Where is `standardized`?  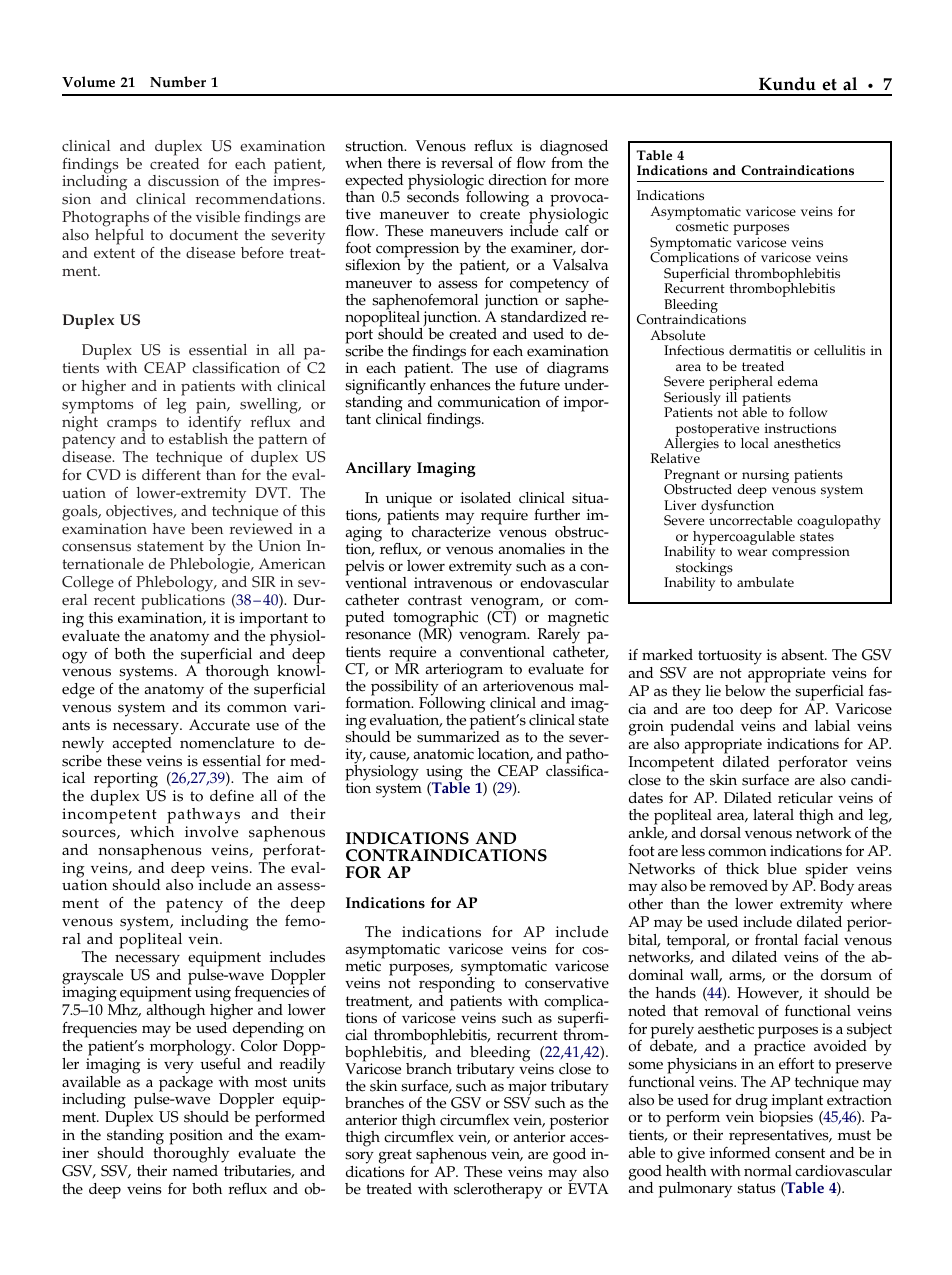
standardized is located at coordinates (544, 316).
